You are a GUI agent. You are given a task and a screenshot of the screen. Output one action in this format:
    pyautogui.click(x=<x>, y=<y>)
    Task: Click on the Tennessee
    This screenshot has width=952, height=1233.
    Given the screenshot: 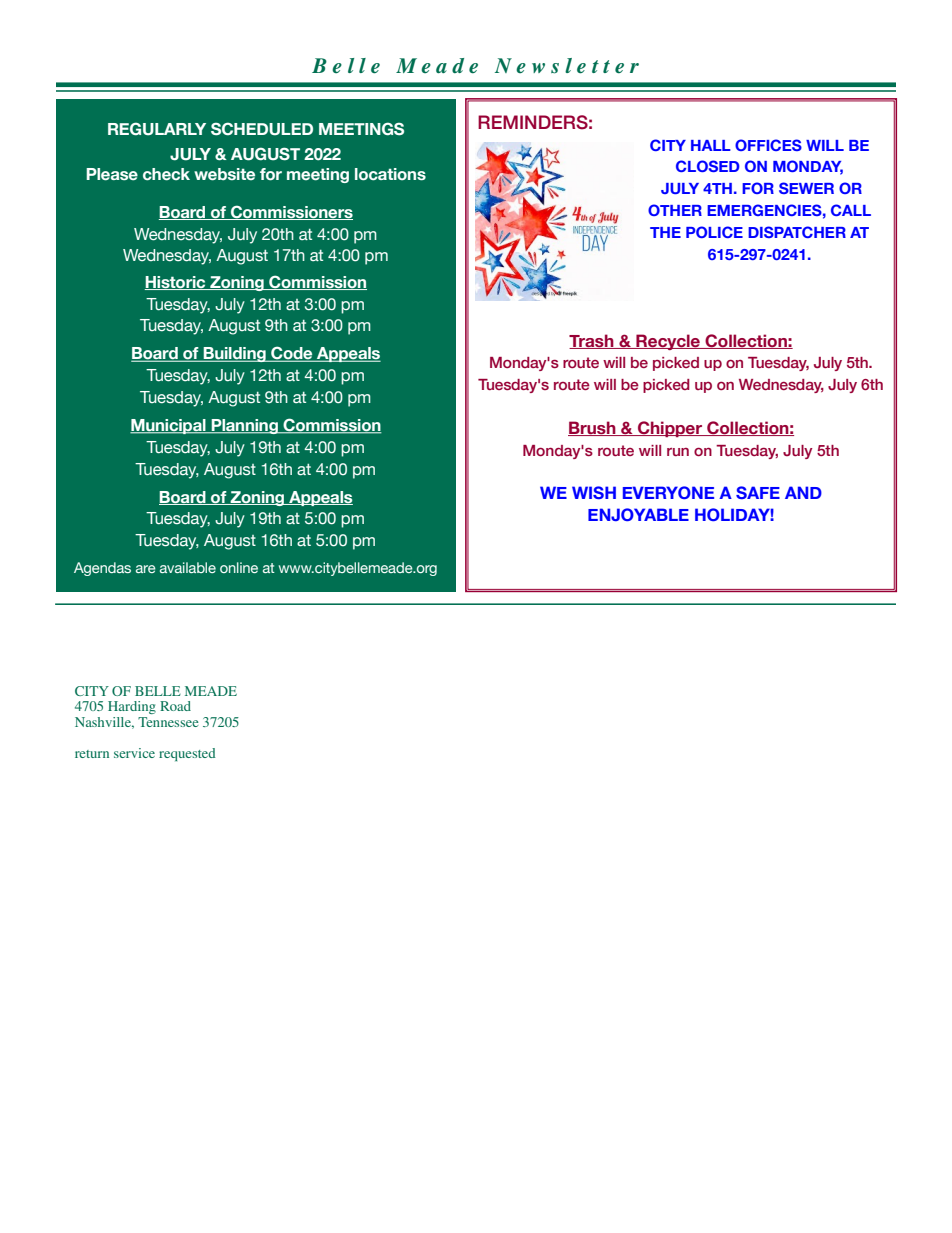 What is the action you would take?
    pyautogui.click(x=168, y=722)
